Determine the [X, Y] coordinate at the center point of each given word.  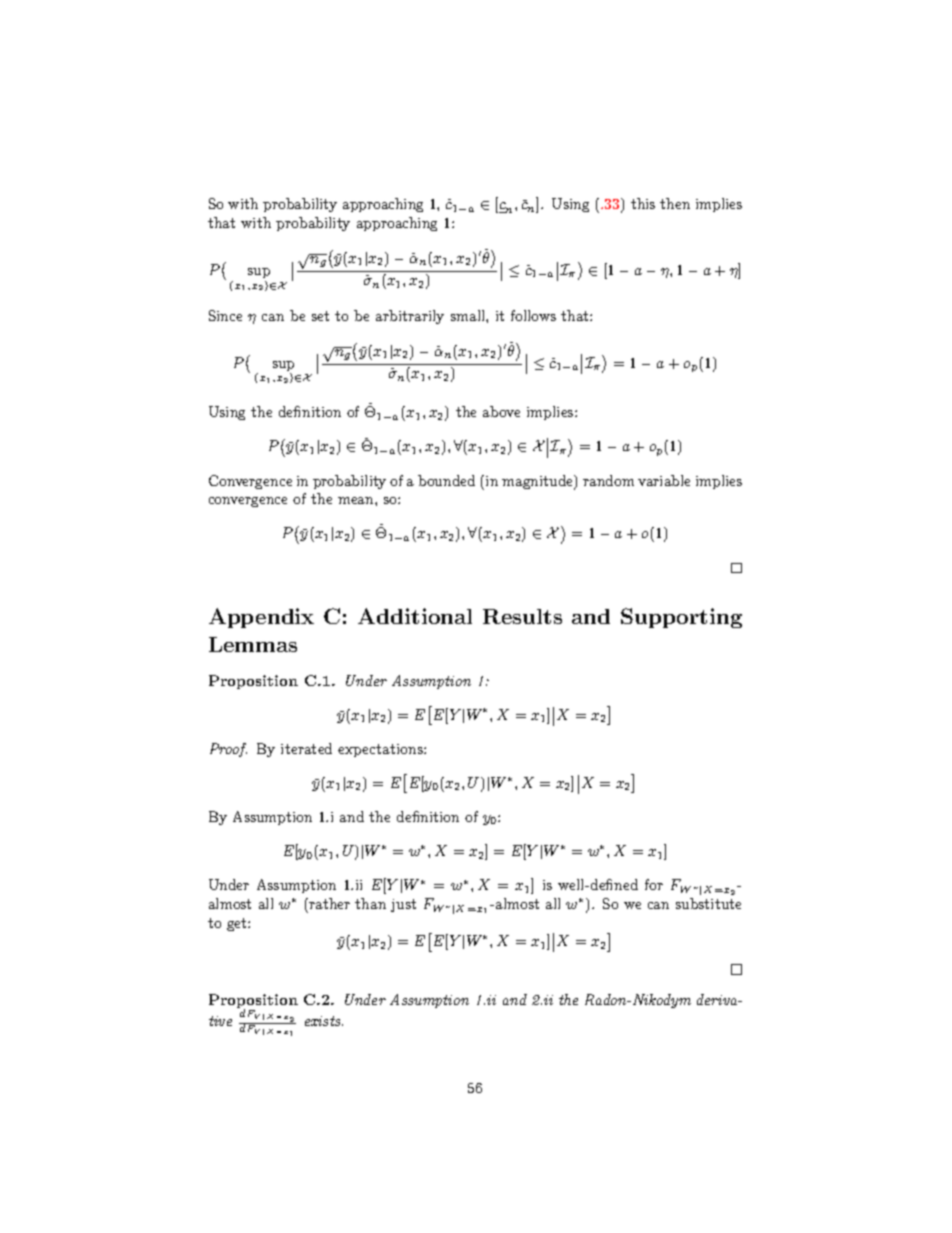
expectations [381, 750]
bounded [446, 480]
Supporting [681, 618]
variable [664, 480]
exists [324, 1021]
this [643, 203]
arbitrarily [410, 317]
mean [357, 500]
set [320, 316]
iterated [306, 748]
